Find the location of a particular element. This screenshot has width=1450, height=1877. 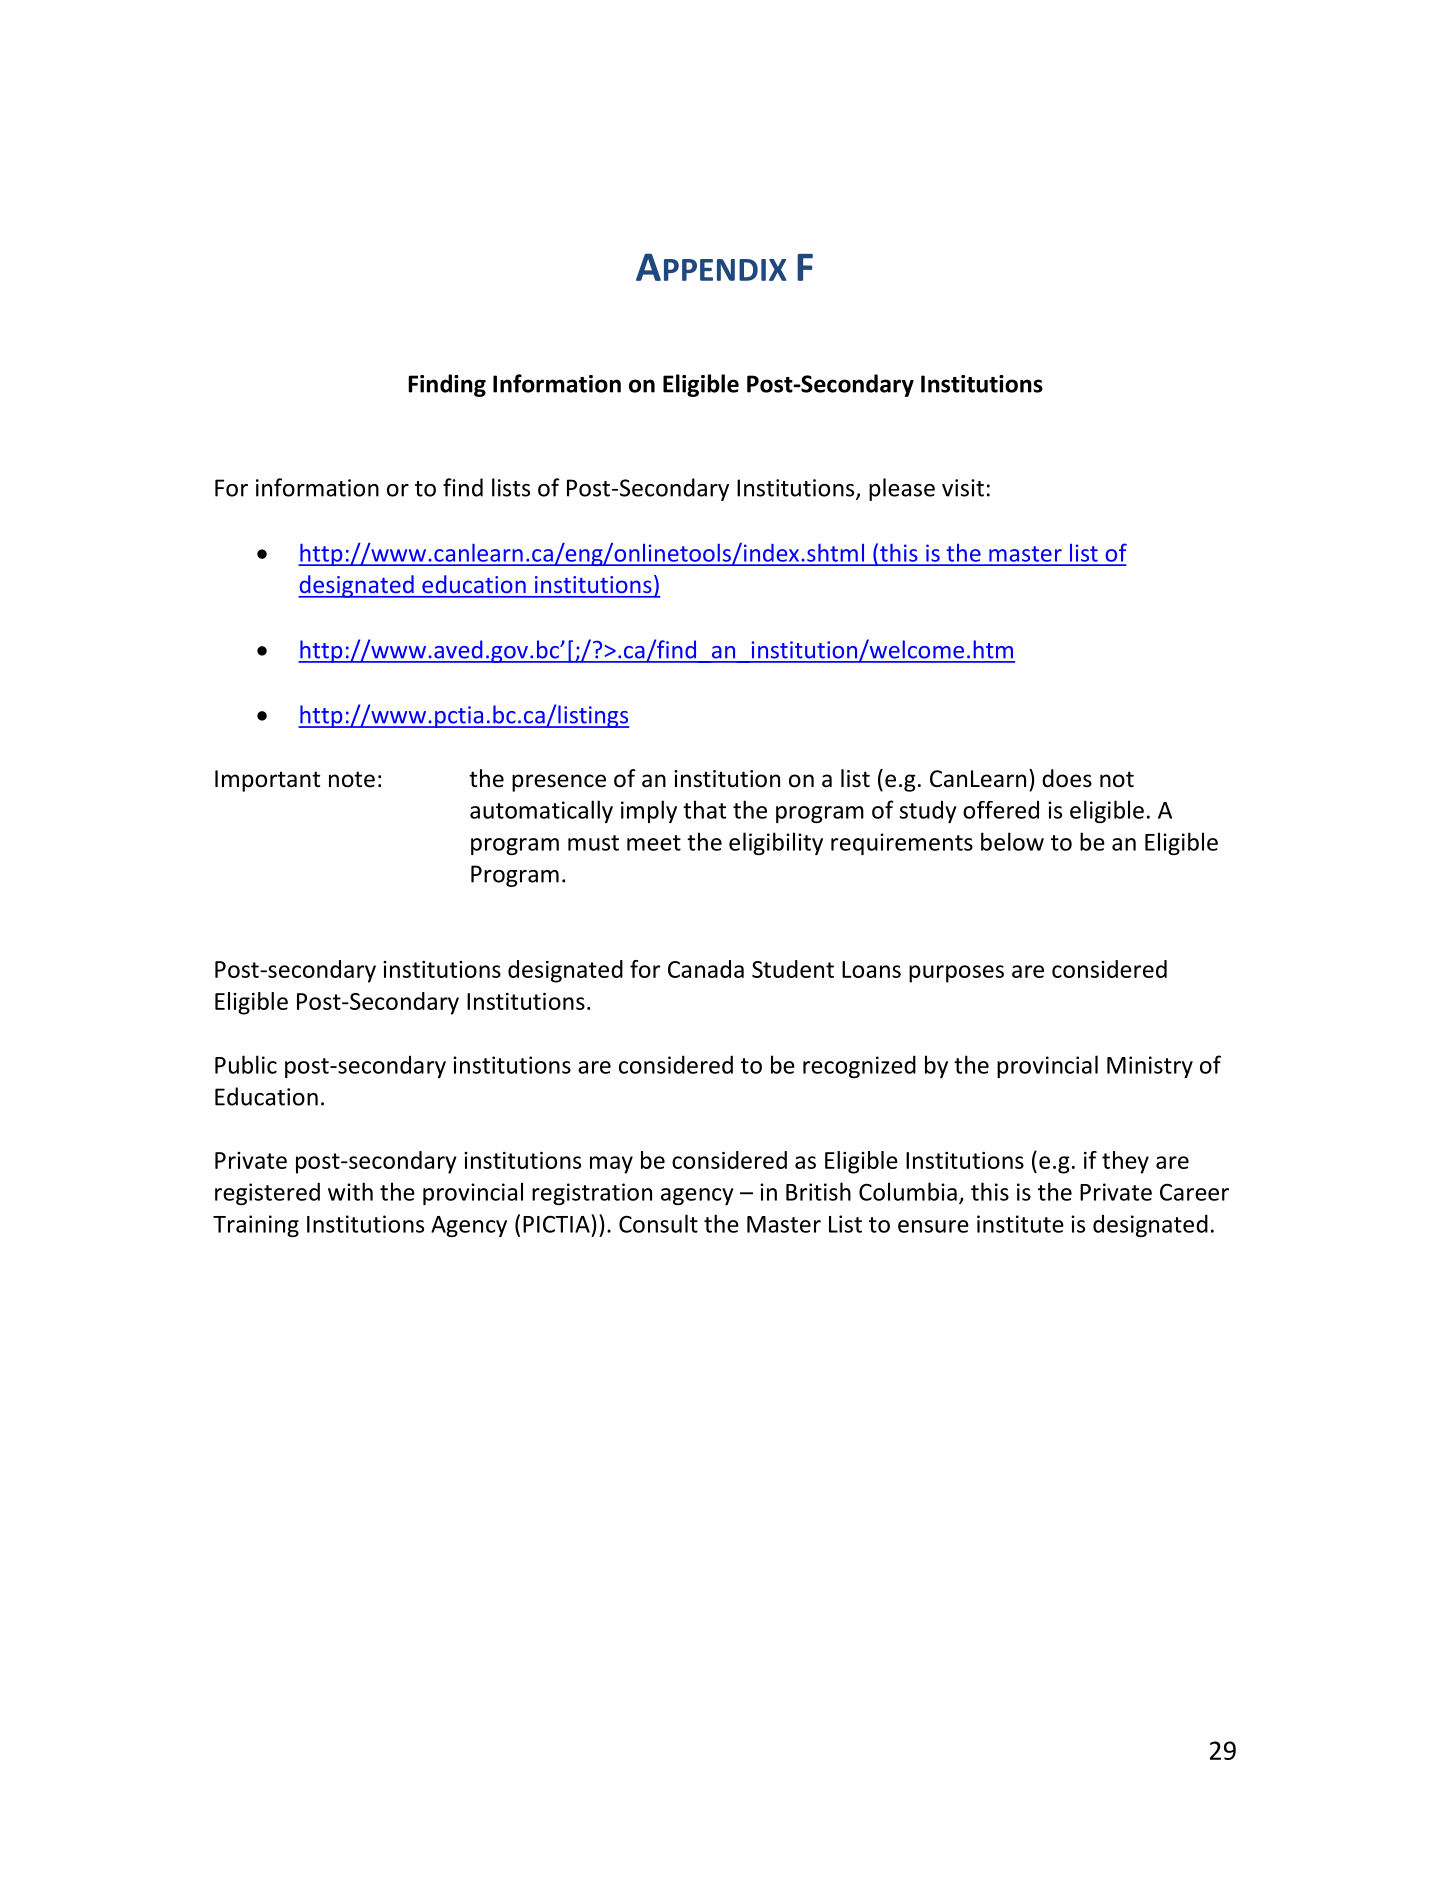

with is located at coordinates (350, 1191).
